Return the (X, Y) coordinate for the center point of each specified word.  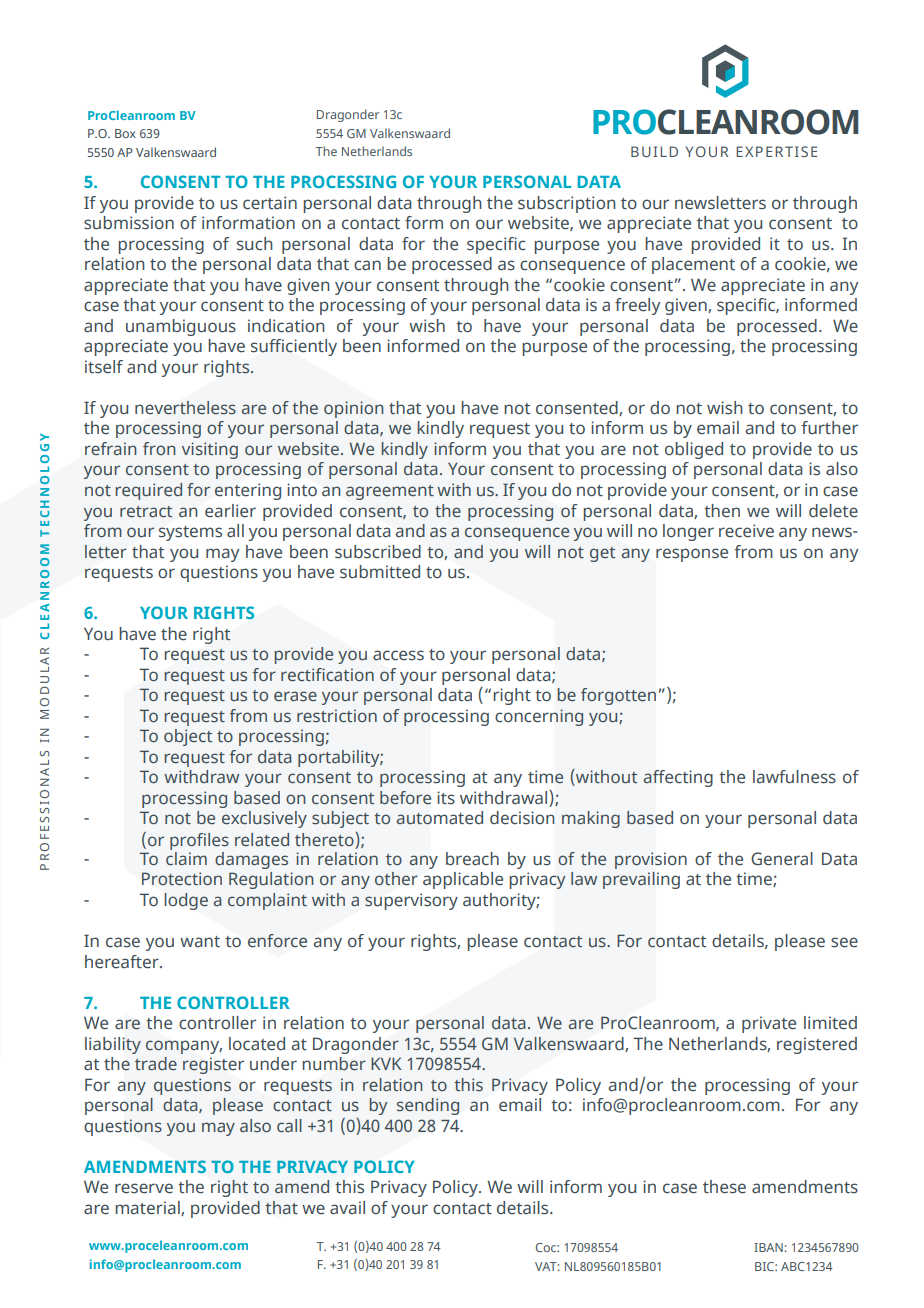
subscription (567, 204)
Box (125, 133)
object (188, 737)
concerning (539, 717)
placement (693, 265)
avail (347, 1208)
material (148, 1208)
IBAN (768, 1247)
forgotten (618, 696)
